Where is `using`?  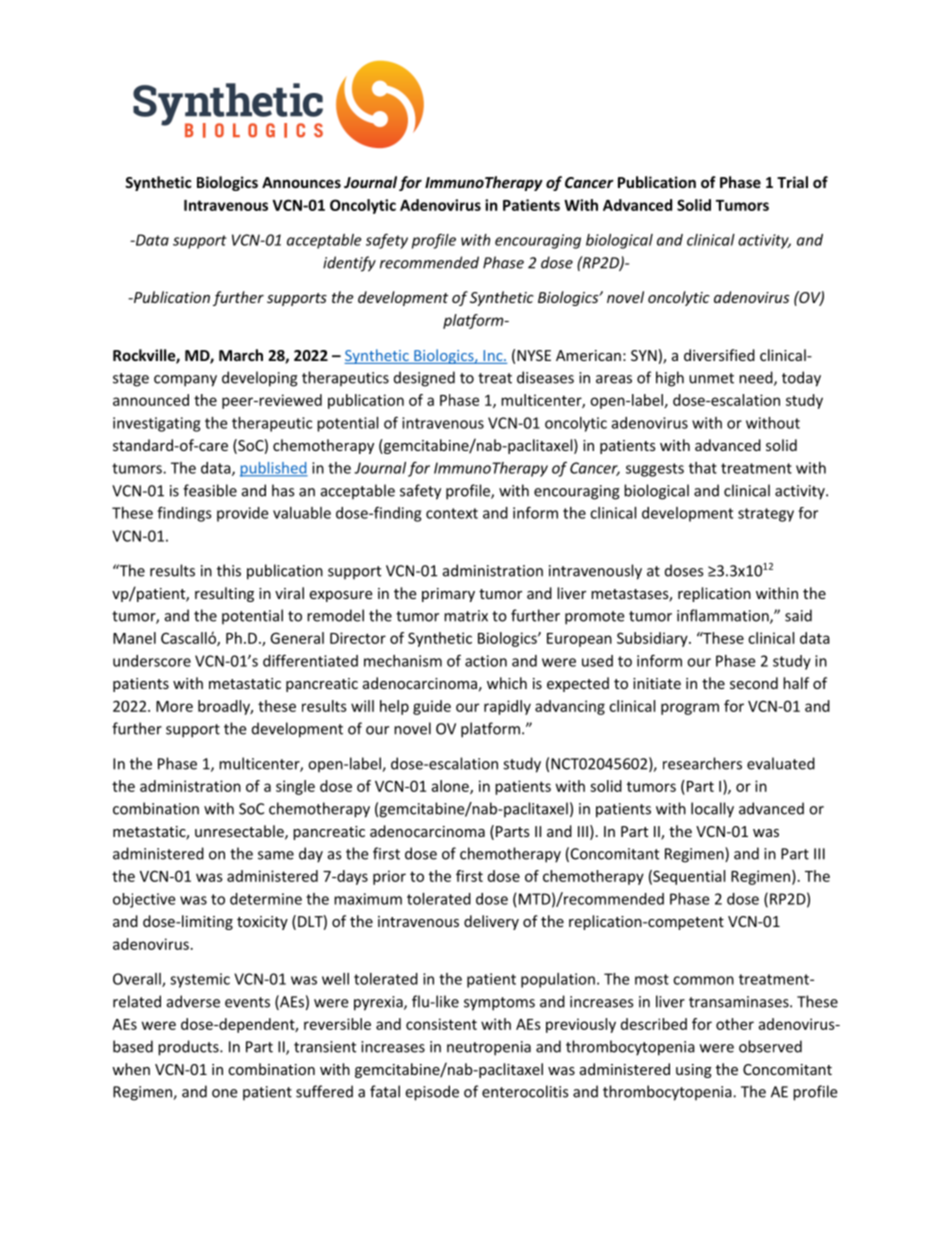 using is located at coordinates (694, 1071).
